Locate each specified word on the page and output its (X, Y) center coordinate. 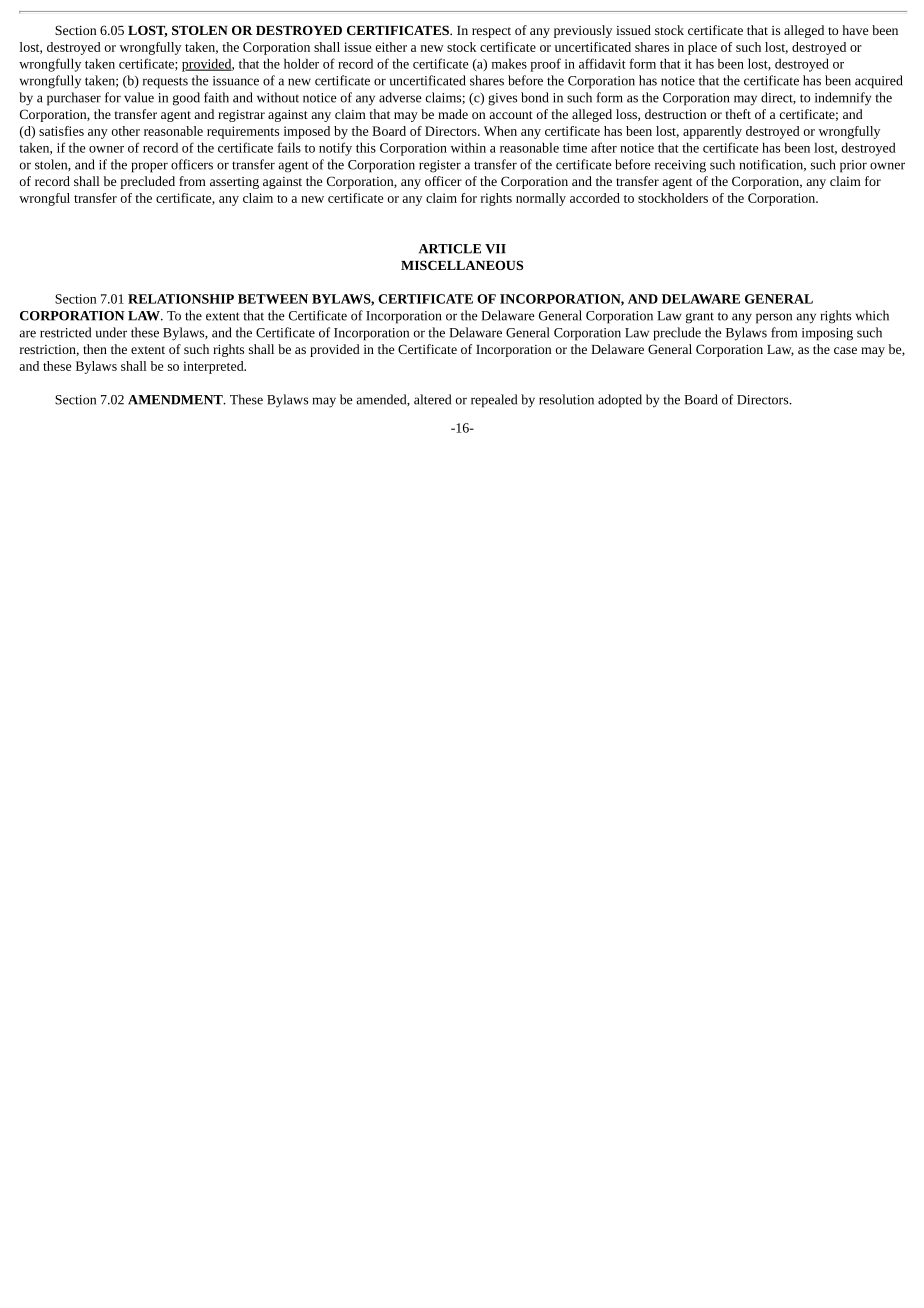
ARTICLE (450, 249)
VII (495, 249)
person (774, 318)
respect (491, 32)
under (111, 332)
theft (738, 114)
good (186, 99)
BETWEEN (273, 299)
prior (853, 166)
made (453, 114)
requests (165, 83)
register (440, 166)
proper (150, 167)
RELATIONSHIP (181, 299)
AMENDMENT (176, 400)
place (702, 48)
